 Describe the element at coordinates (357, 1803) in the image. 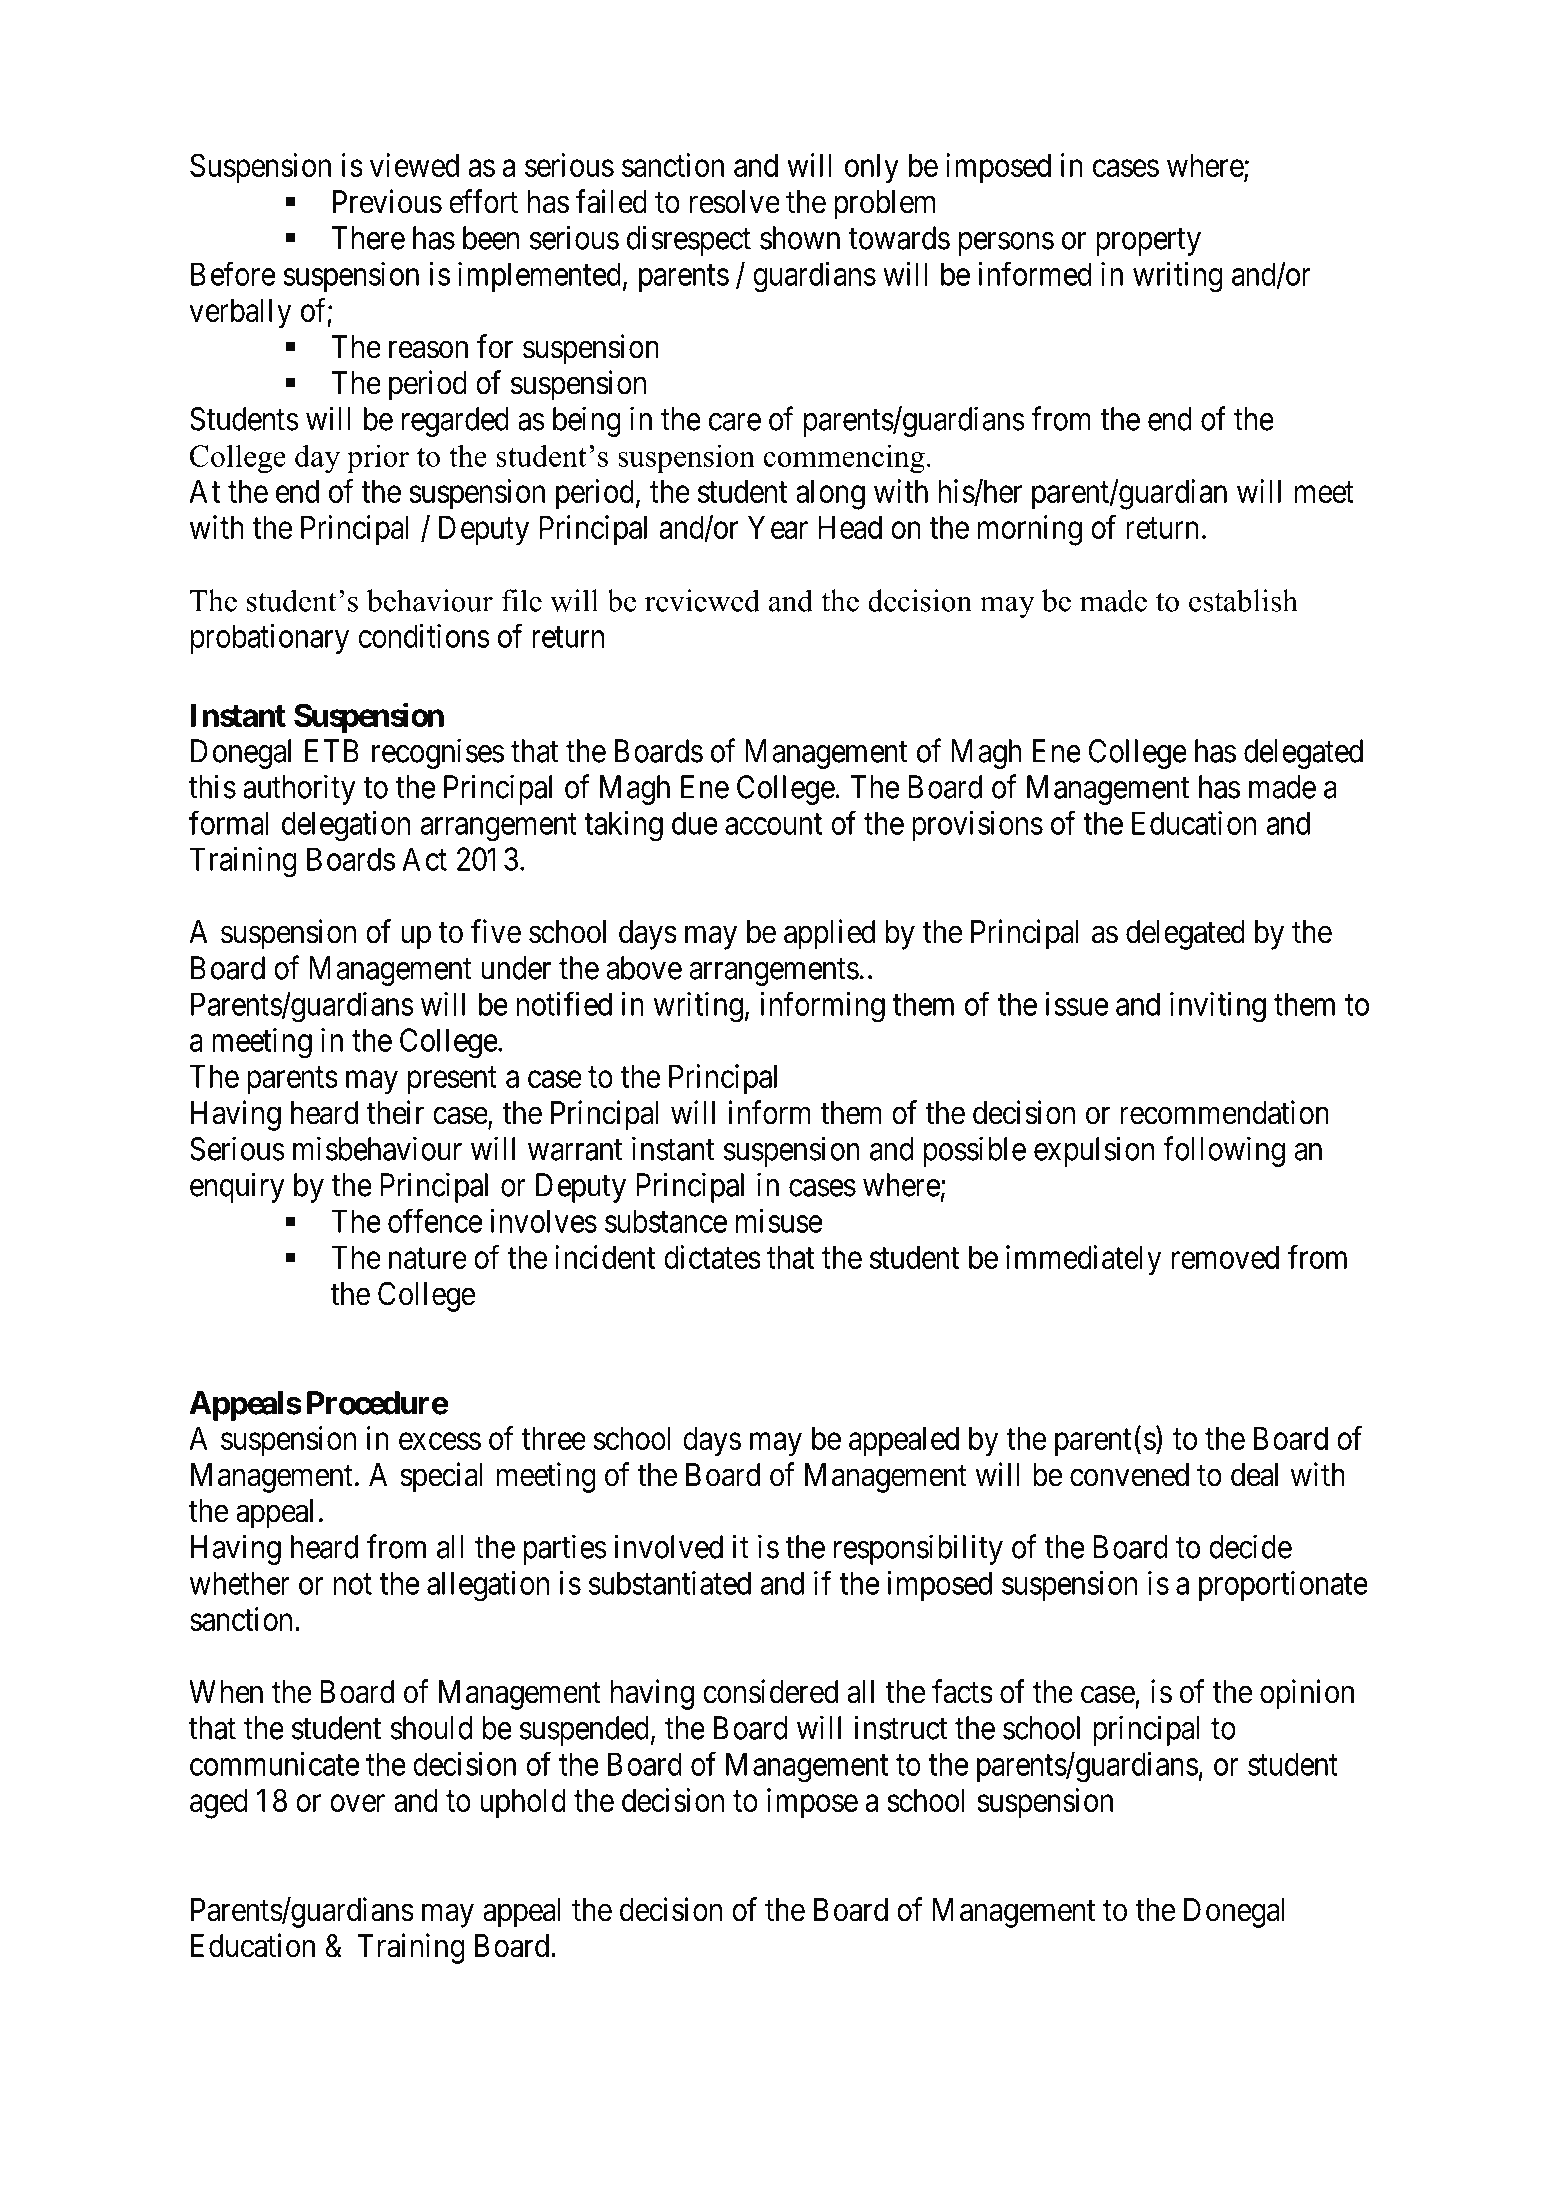

I see `over` at that location.
